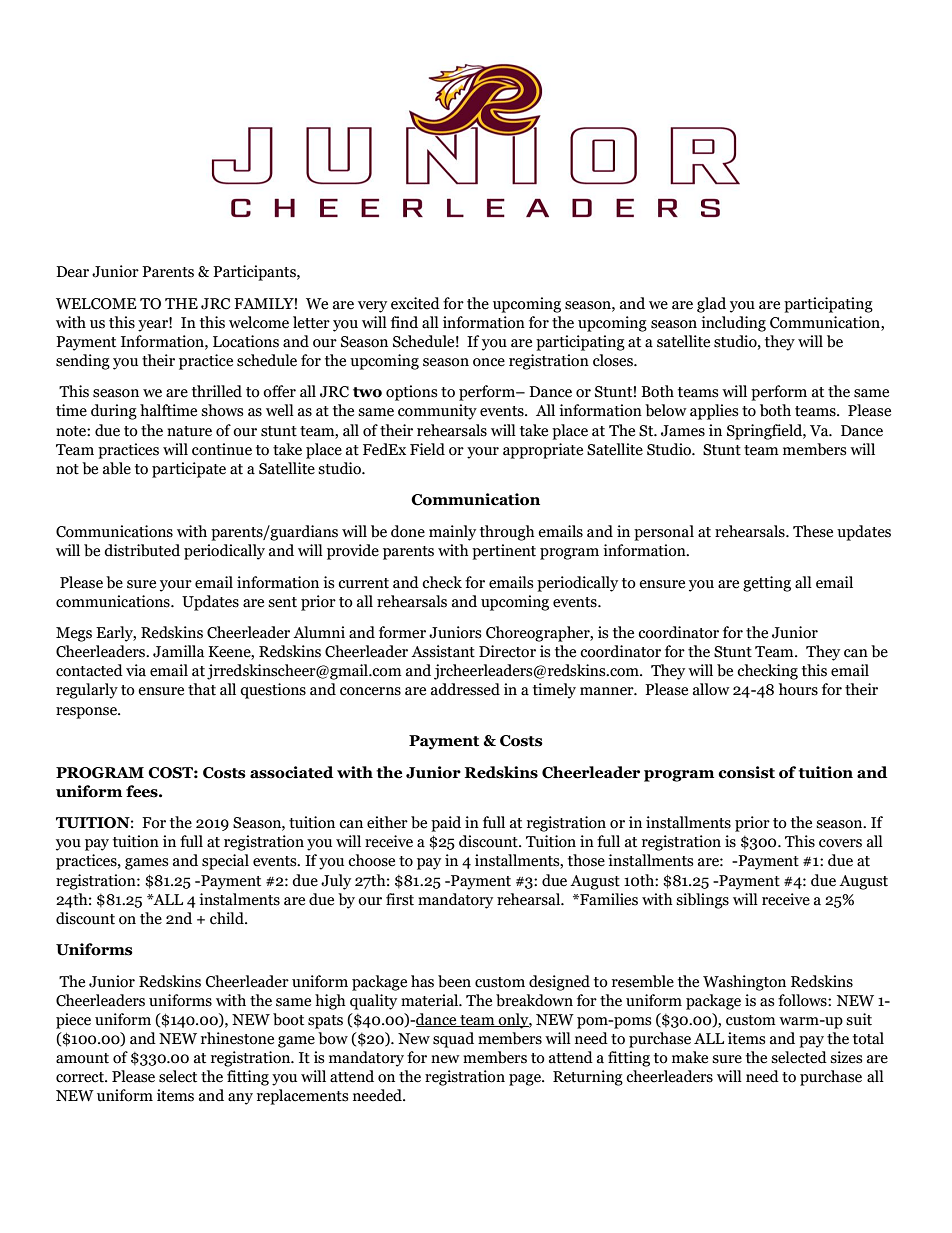 This screenshot has height=1233, width=952. Describe the element at coordinates (798, 689) in the screenshot. I see `hours` at that location.
